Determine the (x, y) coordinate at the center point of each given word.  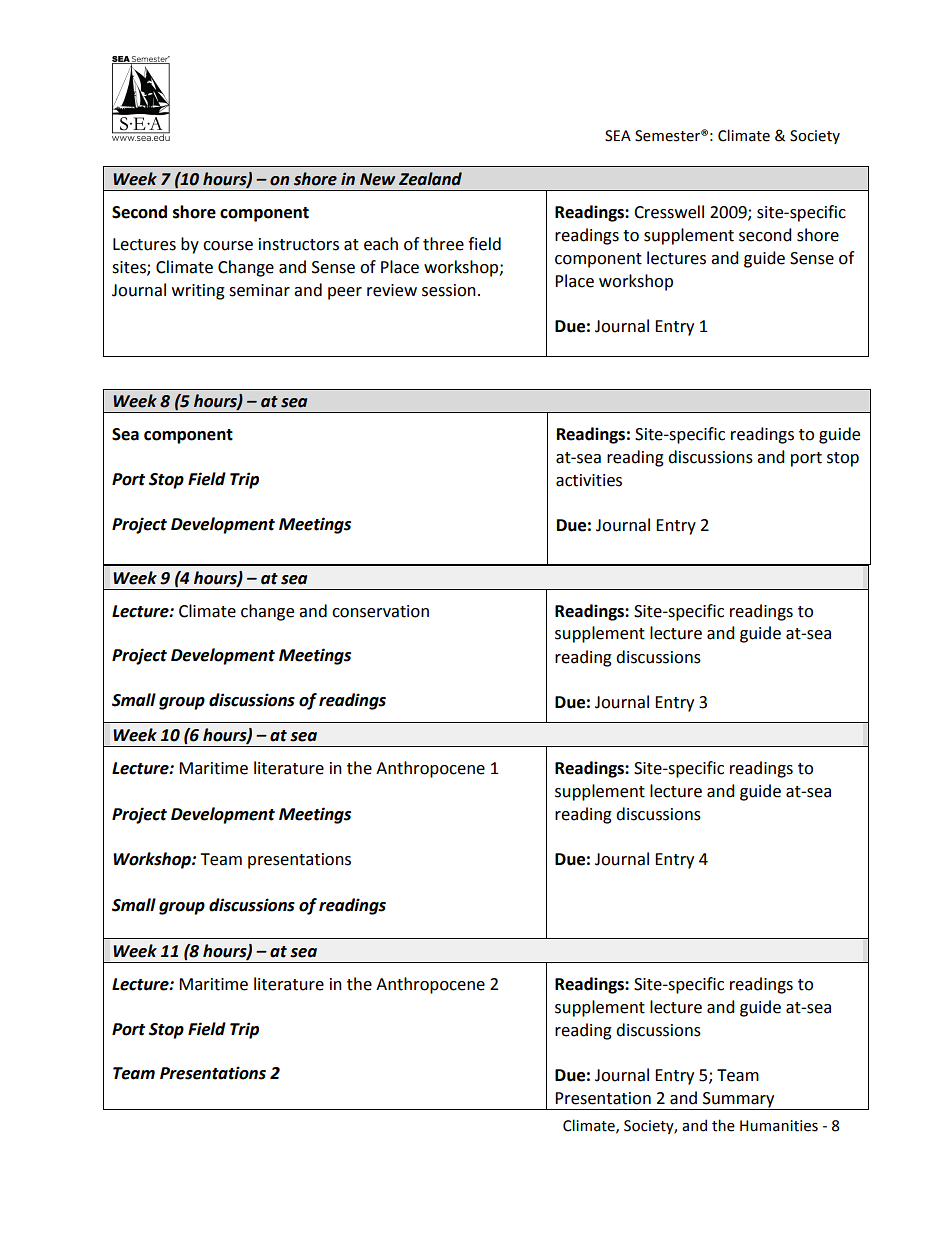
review (392, 290)
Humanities (779, 1126)
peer (345, 293)
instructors (299, 244)
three (443, 244)
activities (589, 480)
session (449, 290)
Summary (739, 1101)
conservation (380, 611)
